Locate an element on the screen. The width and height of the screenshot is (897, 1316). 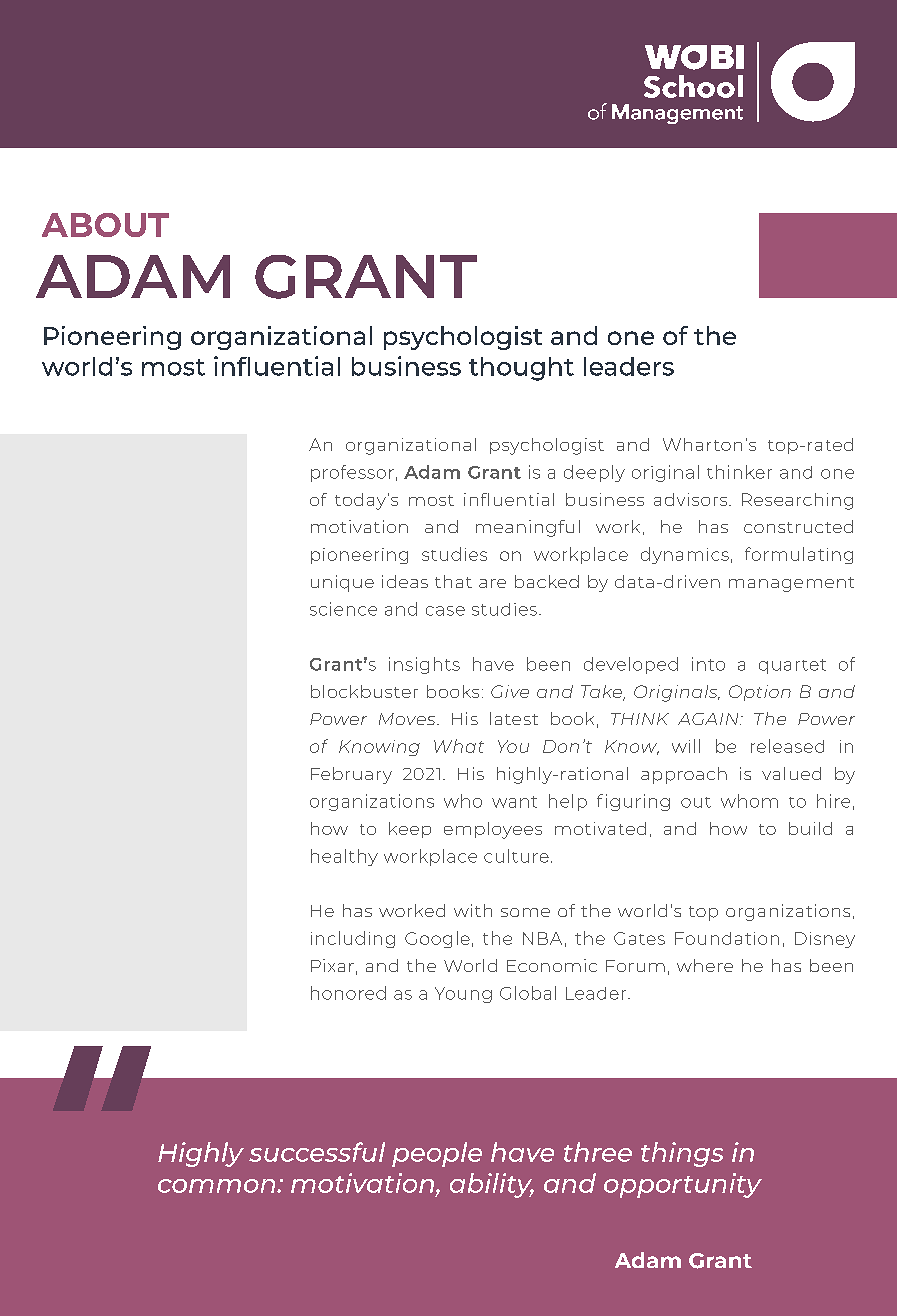
common is located at coordinates (218, 1186).
